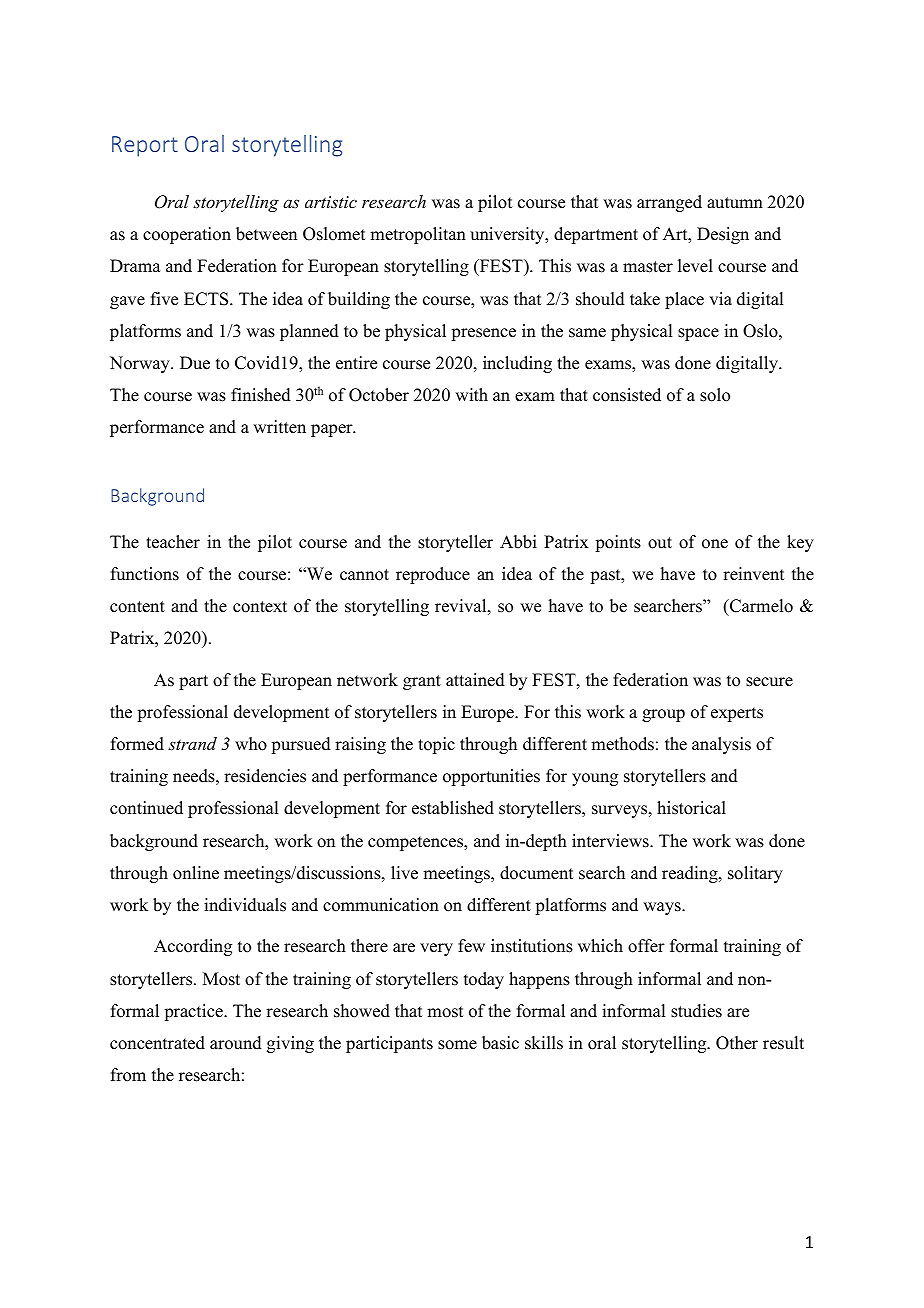 The image size is (924, 1308). I want to click on autumn, so click(735, 203).
